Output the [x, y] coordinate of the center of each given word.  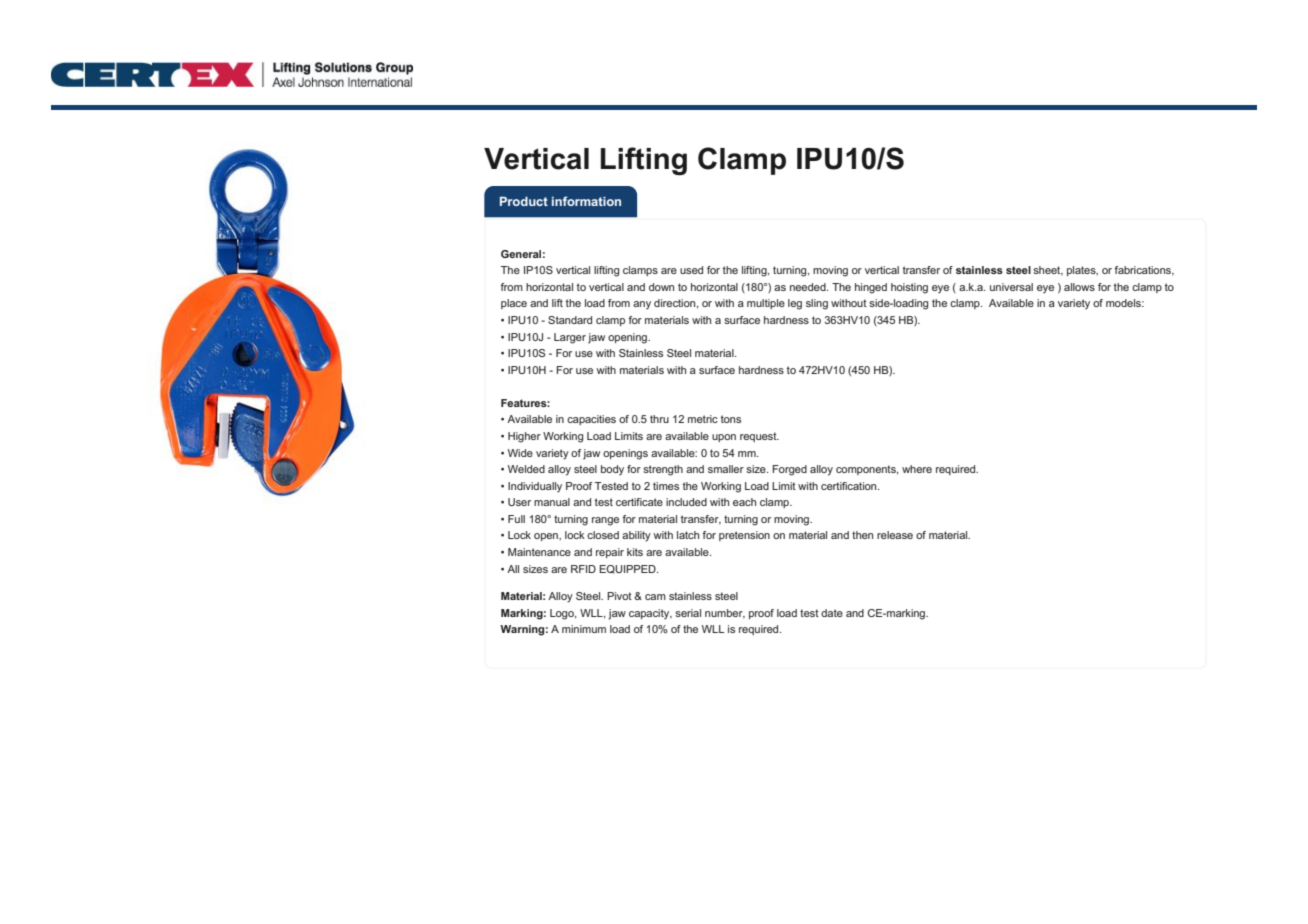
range [605, 521]
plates [1082, 271]
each [744, 502]
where [917, 469]
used [691, 270]
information [586, 201]
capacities [591, 420]
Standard [570, 320]
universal [1011, 287]
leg [795, 304]
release [895, 535]
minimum [584, 629]
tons [731, 419]
